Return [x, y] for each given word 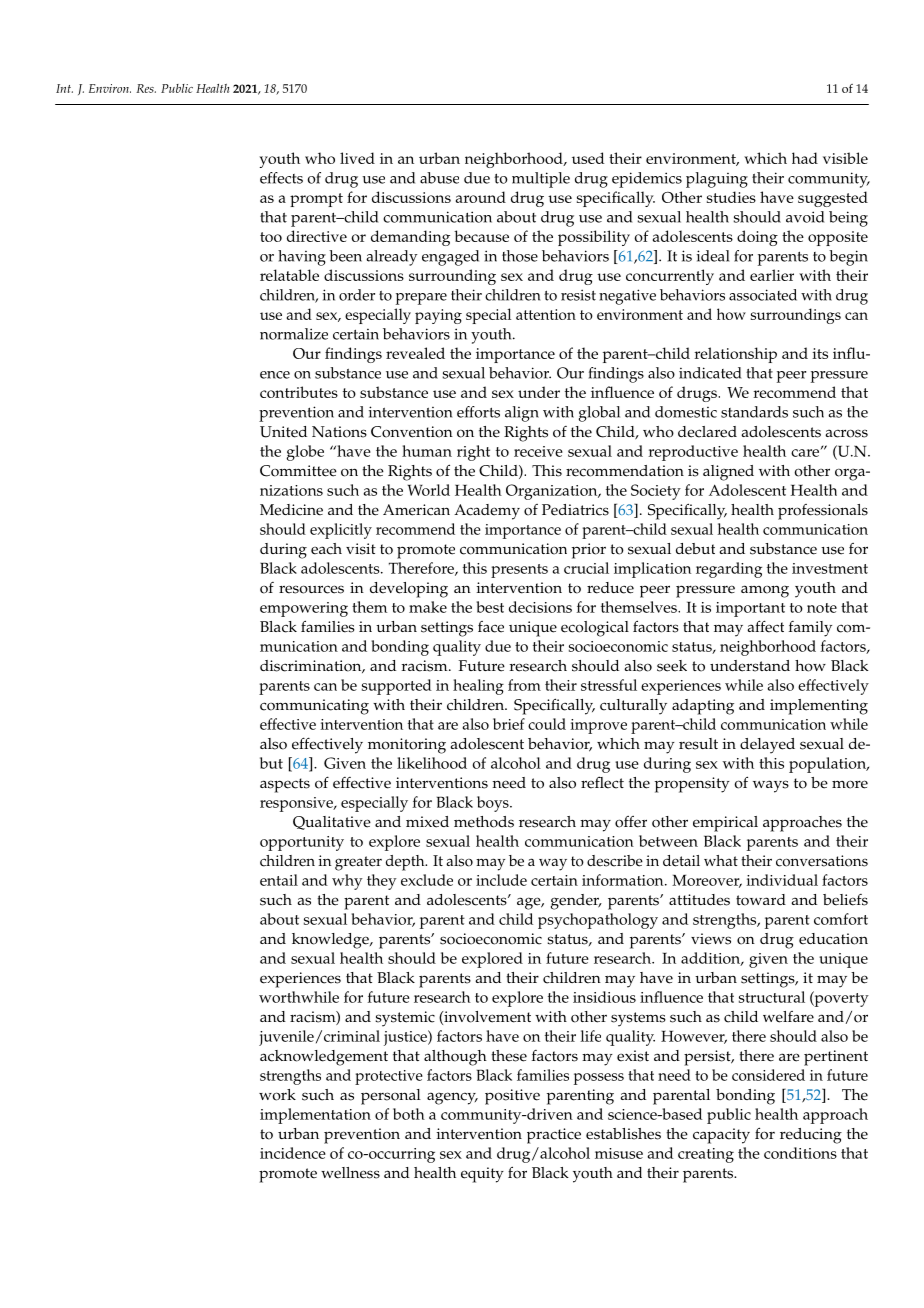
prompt [316, 200]
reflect [602, 782]
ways [771, 786]
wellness [350, 1173]
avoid [805, 217]
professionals [823, 512]
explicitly [341, 531]
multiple [541, 180]
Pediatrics [575, 510]
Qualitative [332, 823]
